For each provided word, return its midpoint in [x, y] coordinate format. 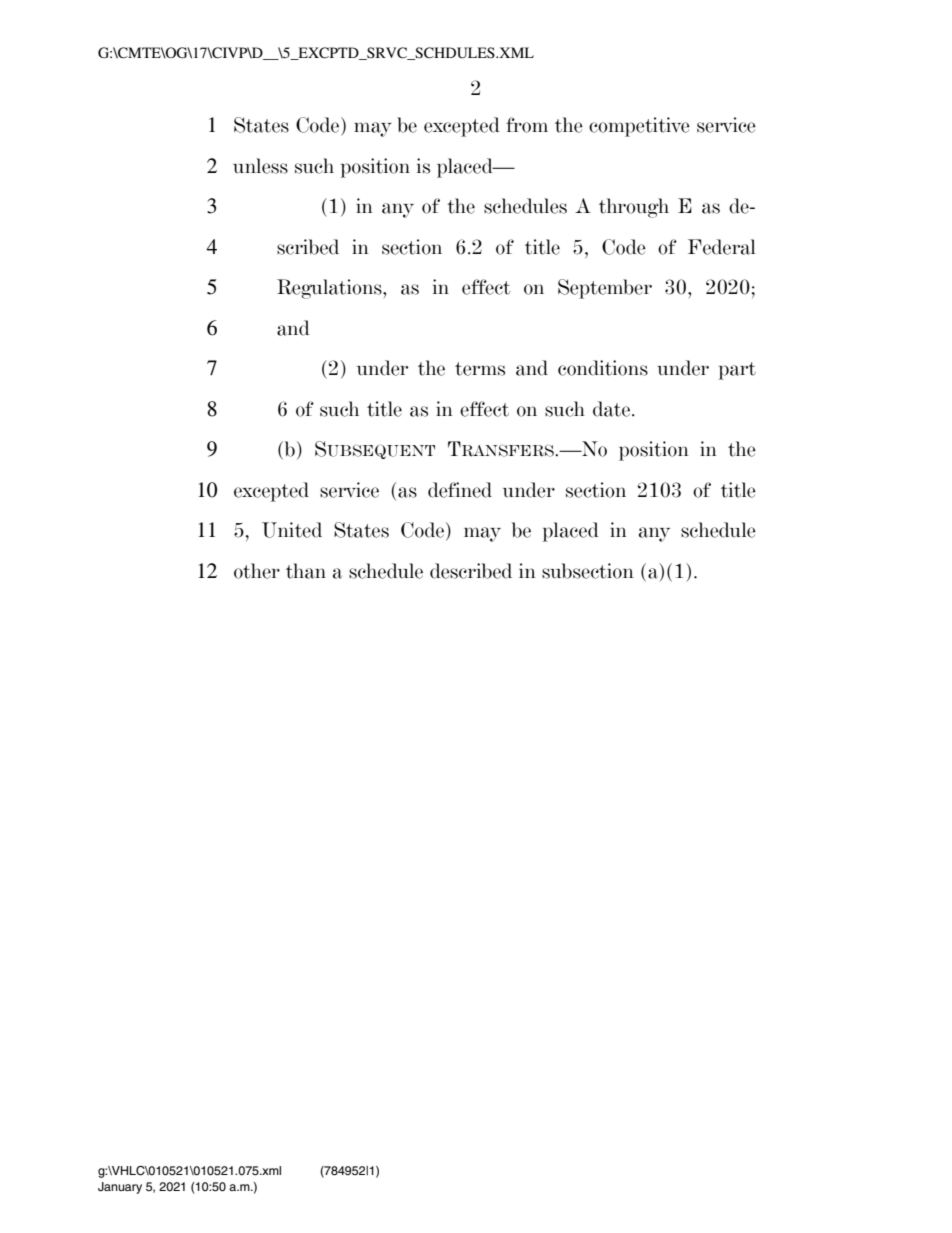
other [257, 571]
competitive [639, 127]
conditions [603, 368]
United [292, 530]
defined [460, 490]
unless [260, 166]
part [737, 371]
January [120, 1188]
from [527, 125]
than [306, 571]
